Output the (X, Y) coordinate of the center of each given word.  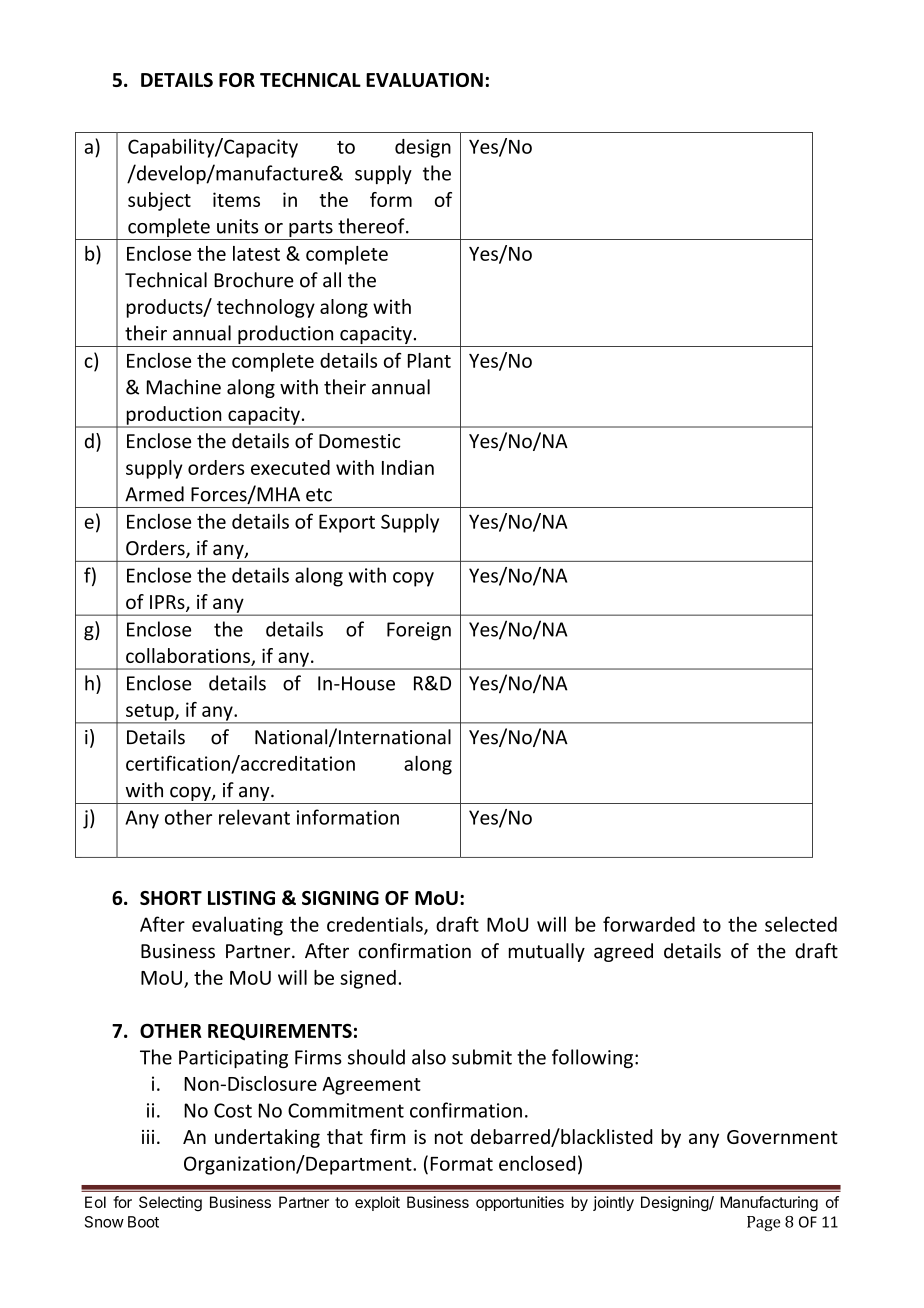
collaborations (189, 657)
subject (159, 201)
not (449, 1137)
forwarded (649, 924)
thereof (372, 226)
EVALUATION (424, 80)
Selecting (170, 1203)
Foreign (419, 631)
